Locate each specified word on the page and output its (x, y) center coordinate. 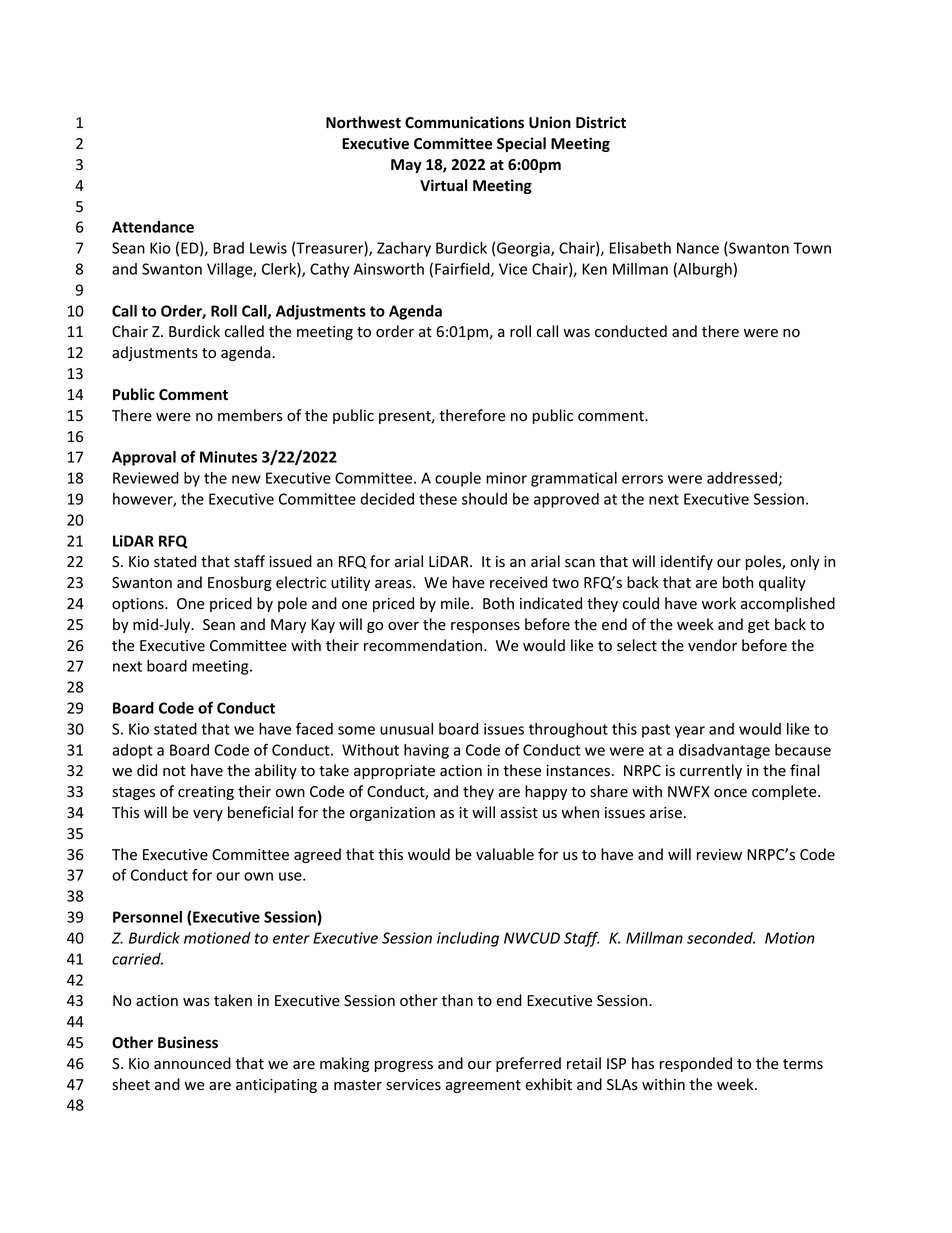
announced (192, 1063)
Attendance (153, 227)
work (719, 603)
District (601, 122)
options (139, 605)
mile (456, 603)
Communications (464, 122)
